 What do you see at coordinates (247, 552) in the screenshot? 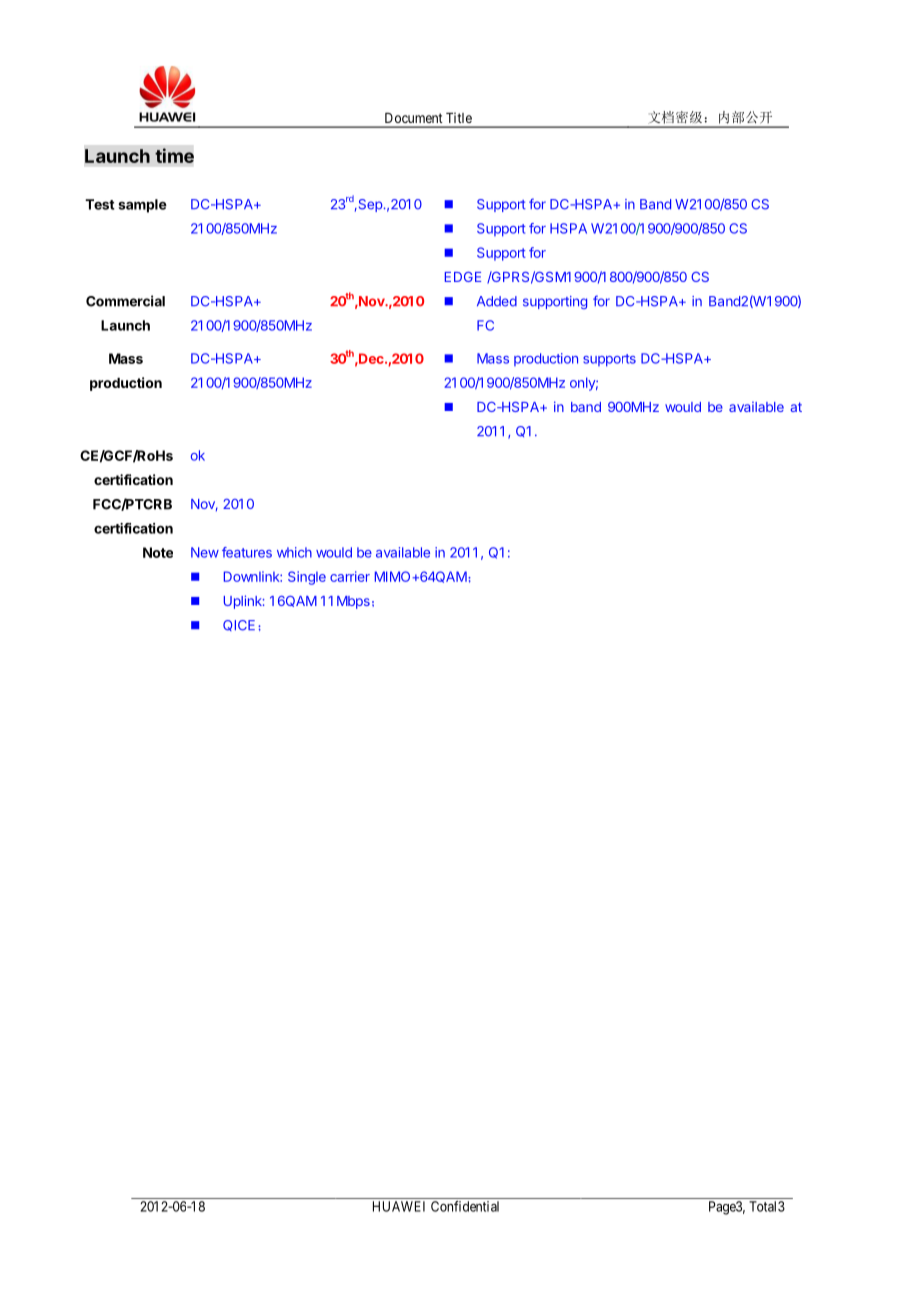
I see `features` at bounding box center [247, 552].
